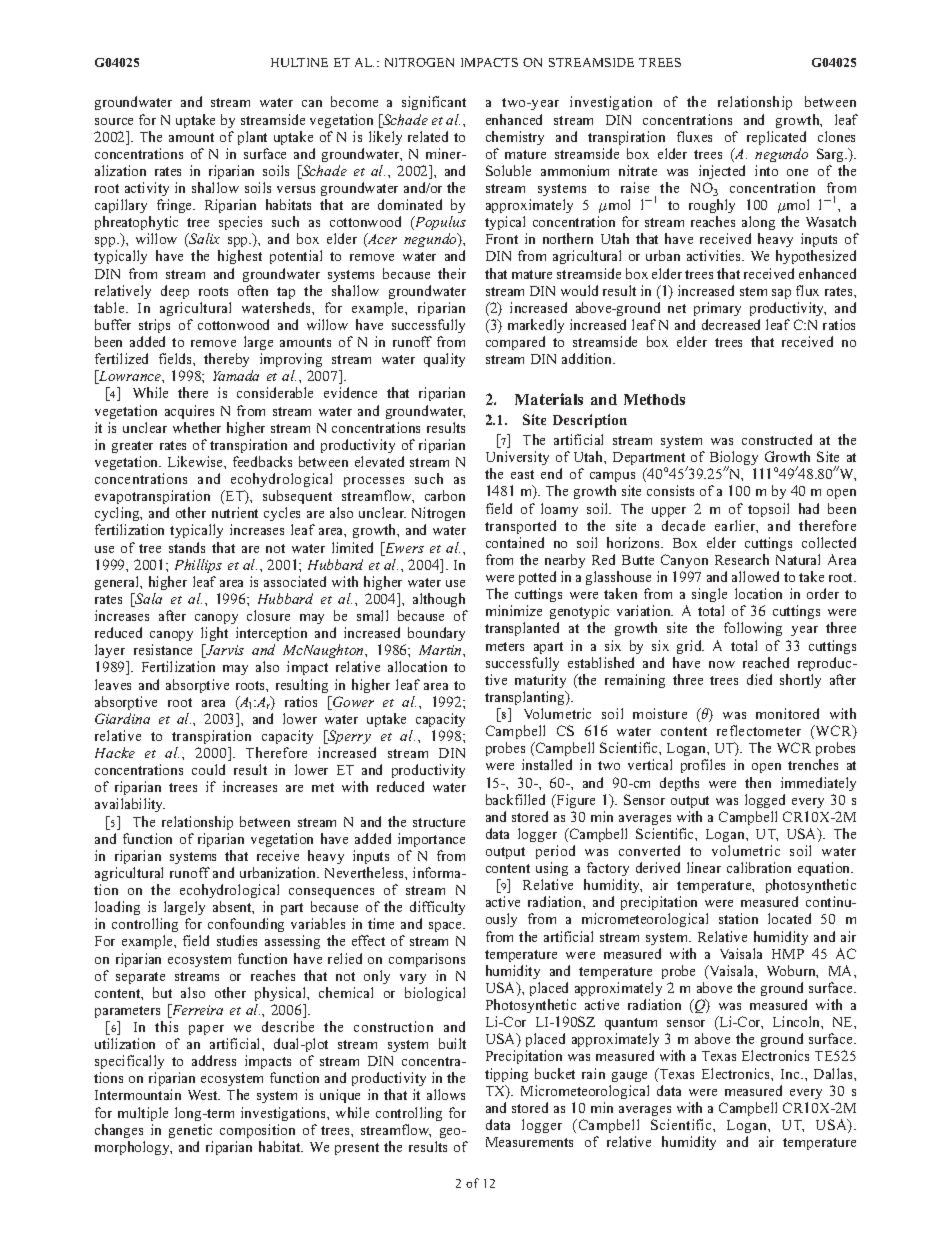 The width and height of the screenshot is (952, 1233). Describe the element at coordinates (515, 138) in the screenshot. I see `chemistry` at that location.
